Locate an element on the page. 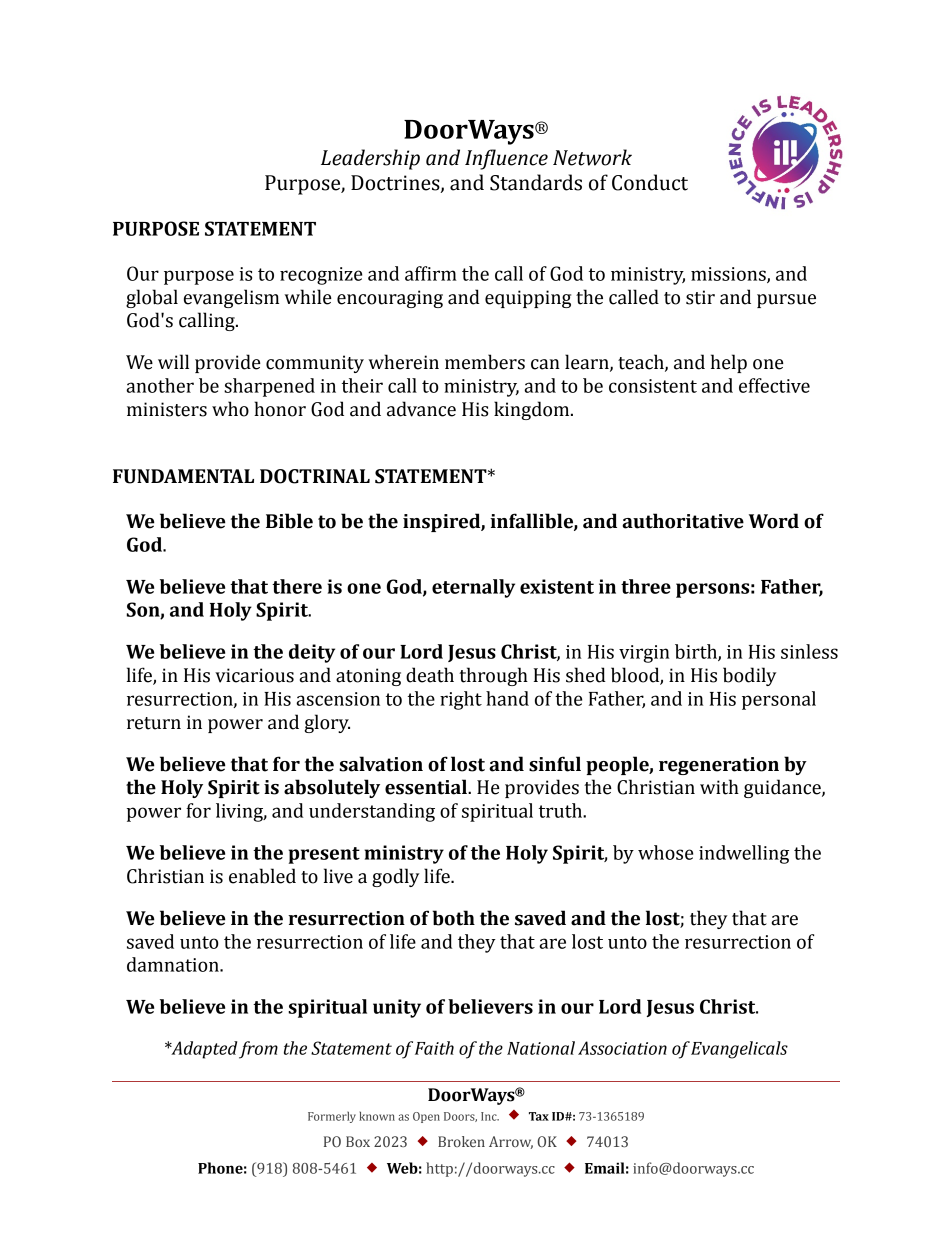 Image resolution: width=952 pixels, height=1233 pixels. vicarious is located at coordinates (254, 675).
